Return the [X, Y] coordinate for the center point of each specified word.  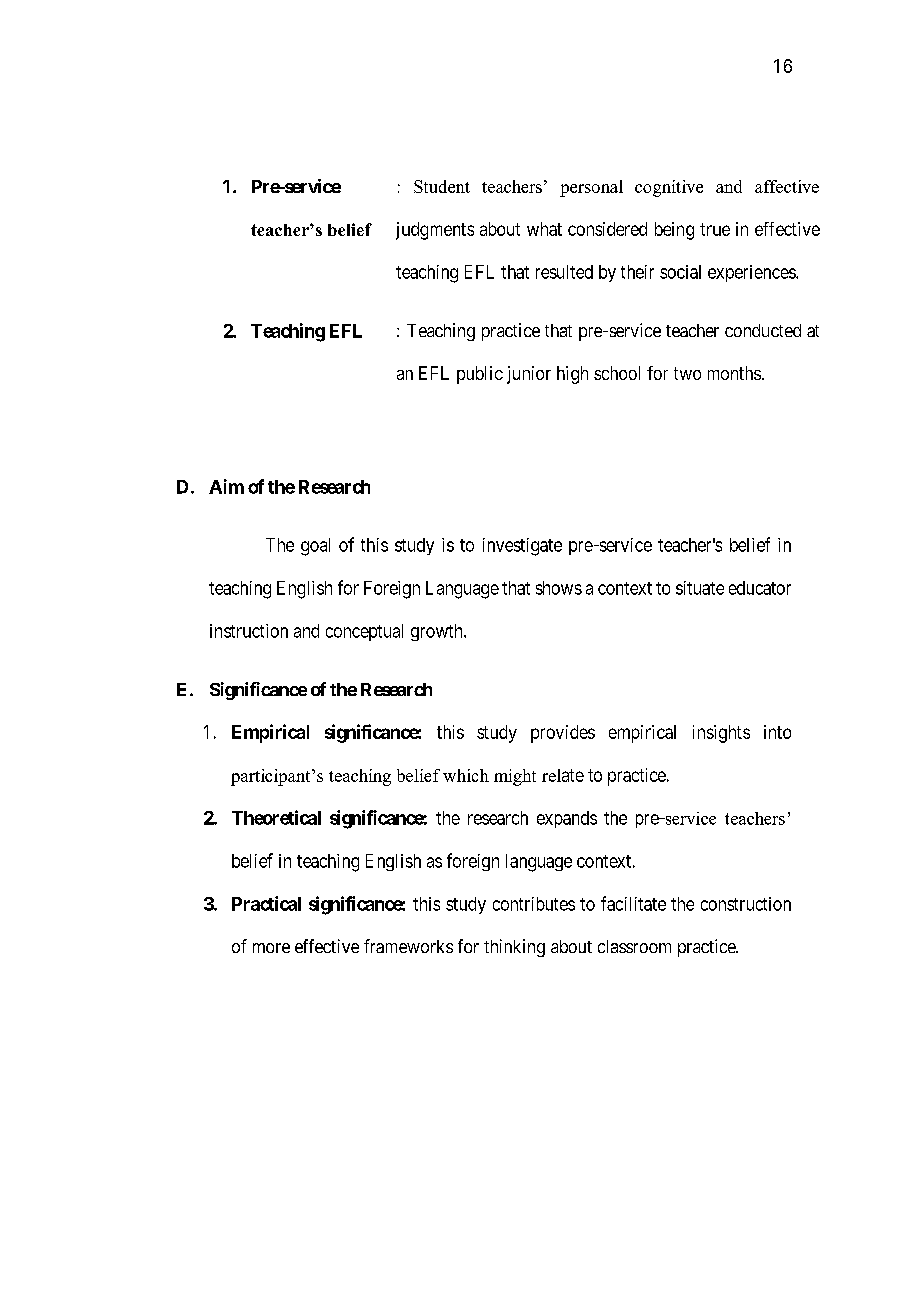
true [715, 229]
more [271, 948]
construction [746, 904]
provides [563, 734]
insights [721, 734]
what [544, 229]
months [734, 373]
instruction [249, 631]
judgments [435, 231]
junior [529, 375]
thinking [514, 948]
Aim [226, 486]
